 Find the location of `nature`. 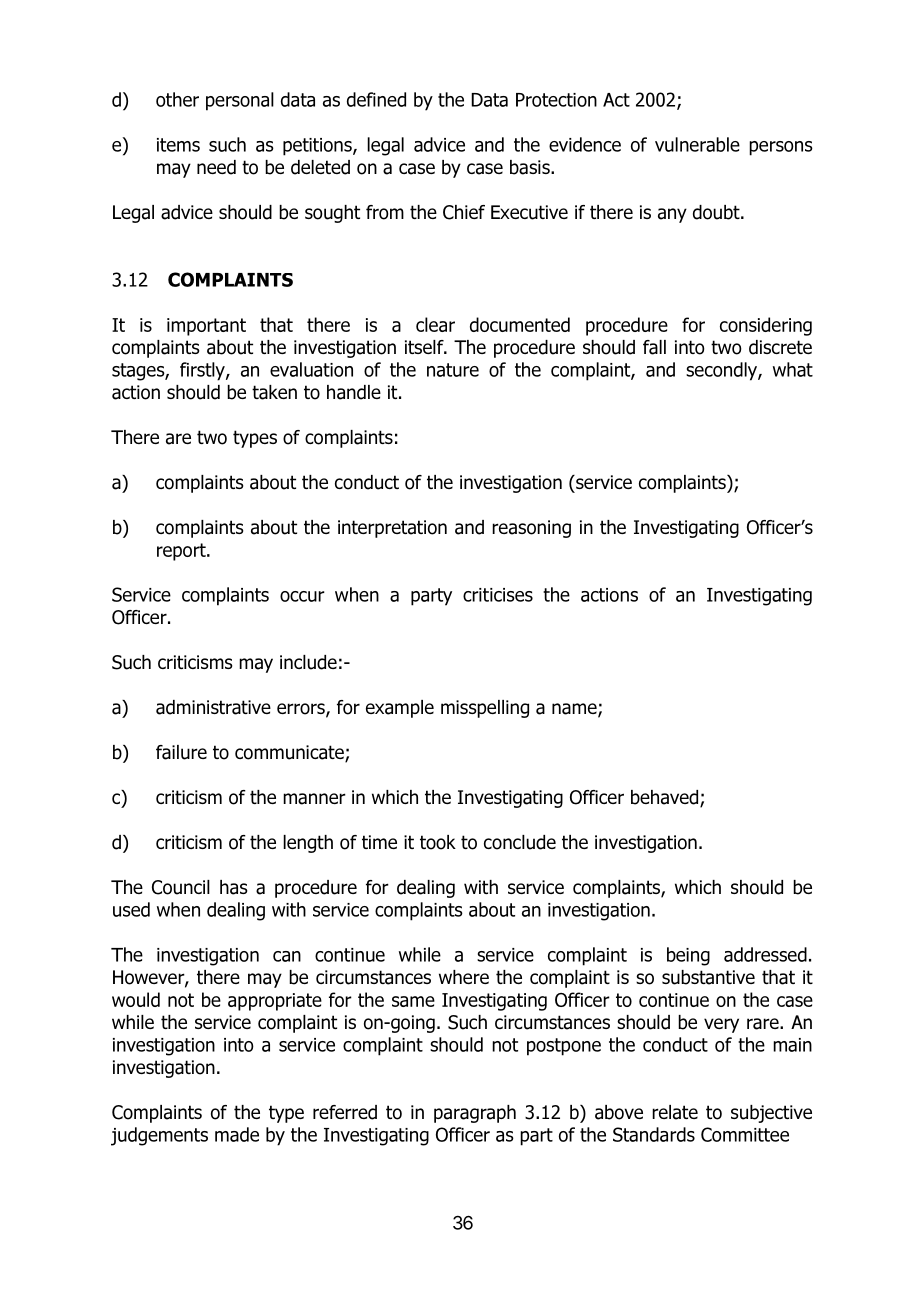

nature is located at coordinates (453, 370).
